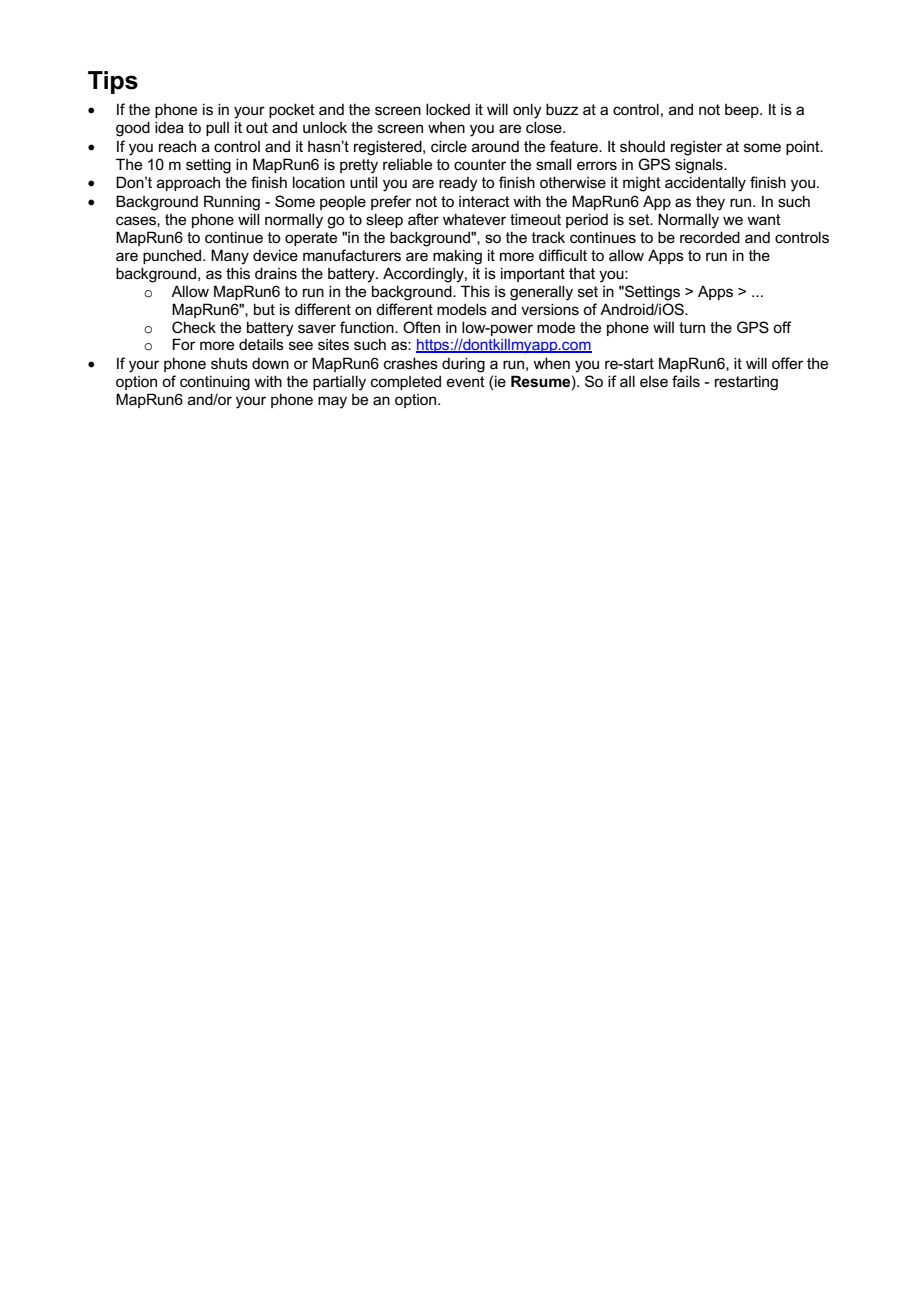 The image size is (924, 1308). I want to click on beep, so click(743, 111).
